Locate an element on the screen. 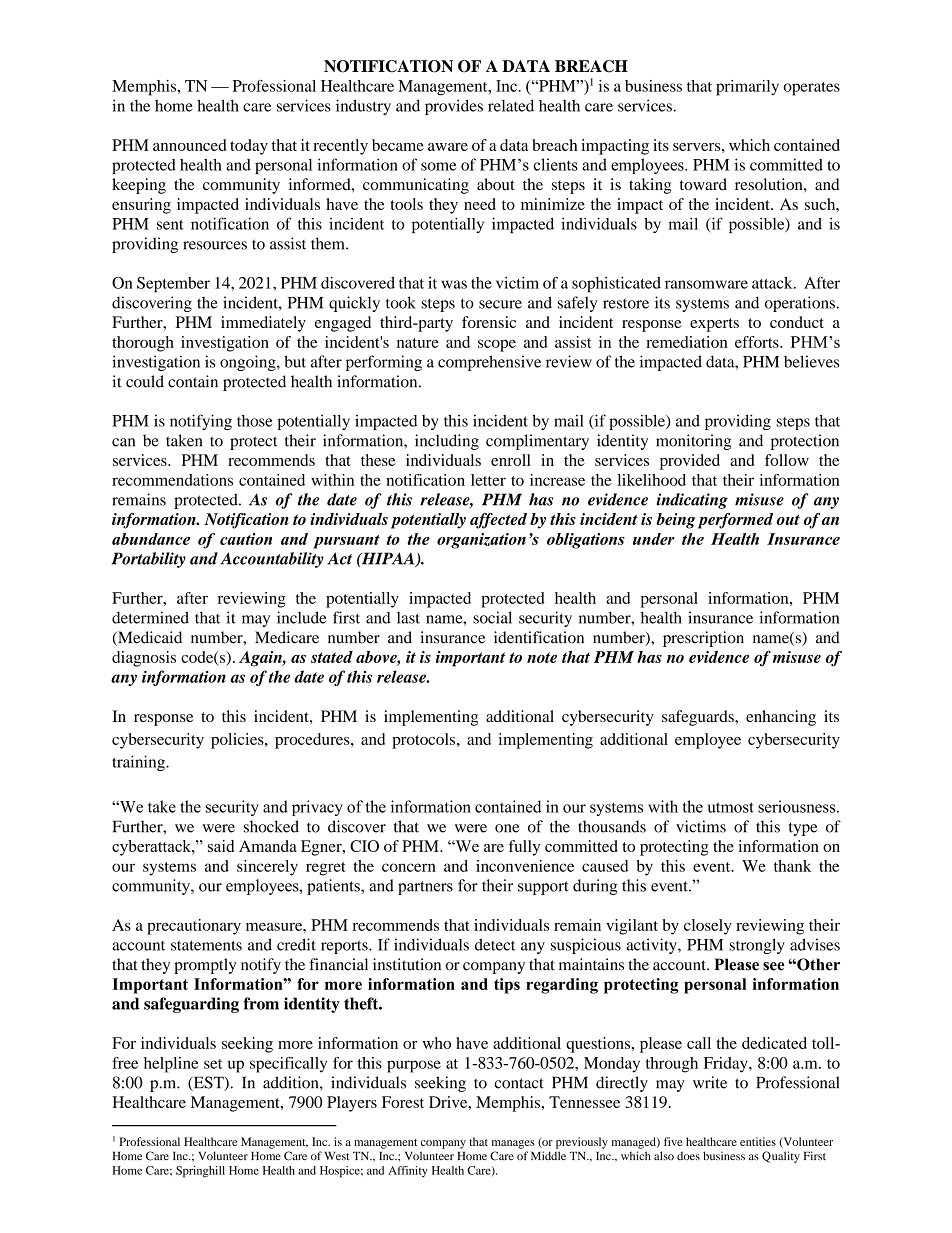 The height and width of the screenshot is (1233, 952). social is located at coordinates (492, 617).
